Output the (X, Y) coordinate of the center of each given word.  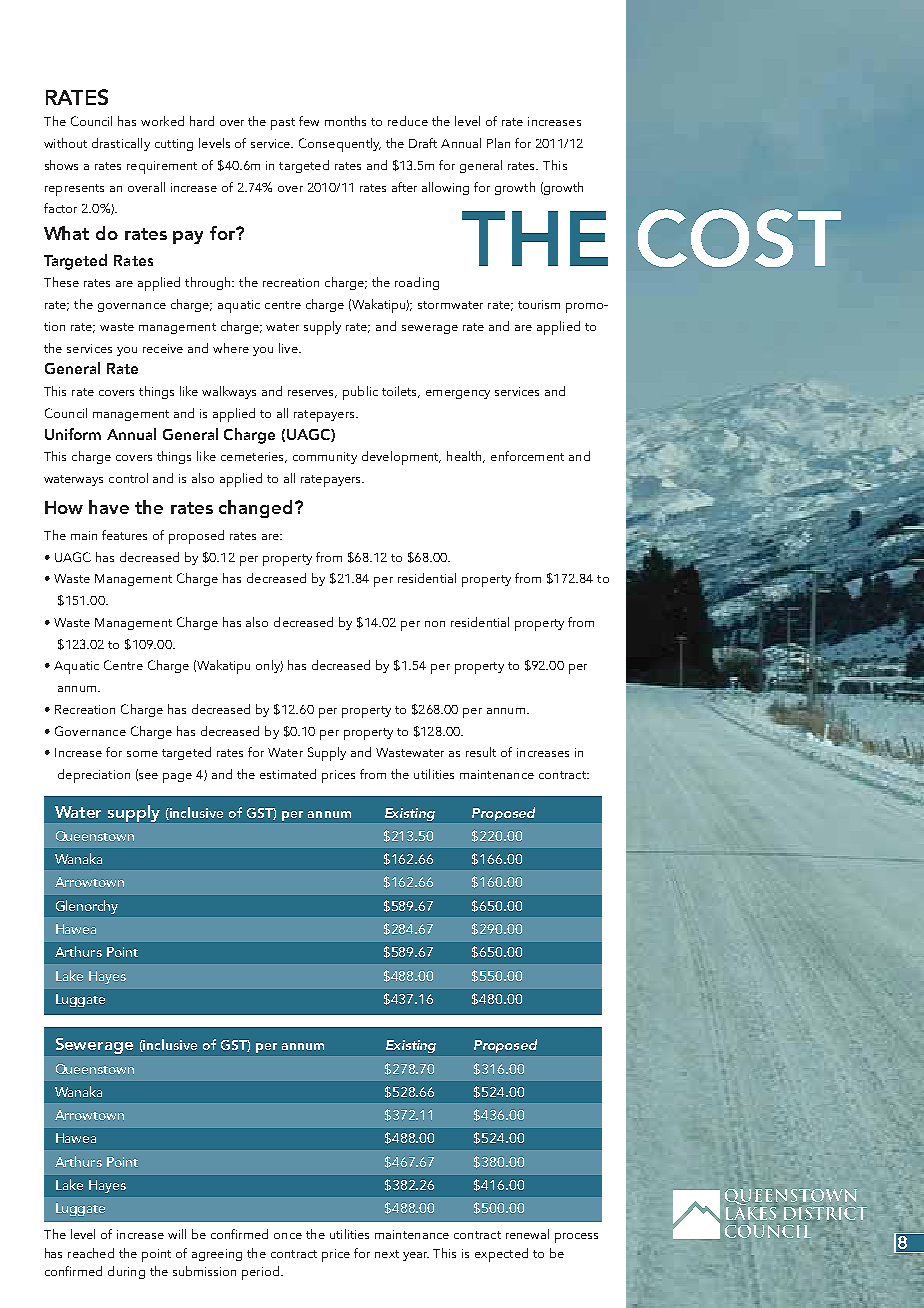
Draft (423, 143)
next (387, 1254)
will (177, 1234)
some (142, 754)
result (481, 752)
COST (739, 238)
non (435, 624)
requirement (162, 167)
